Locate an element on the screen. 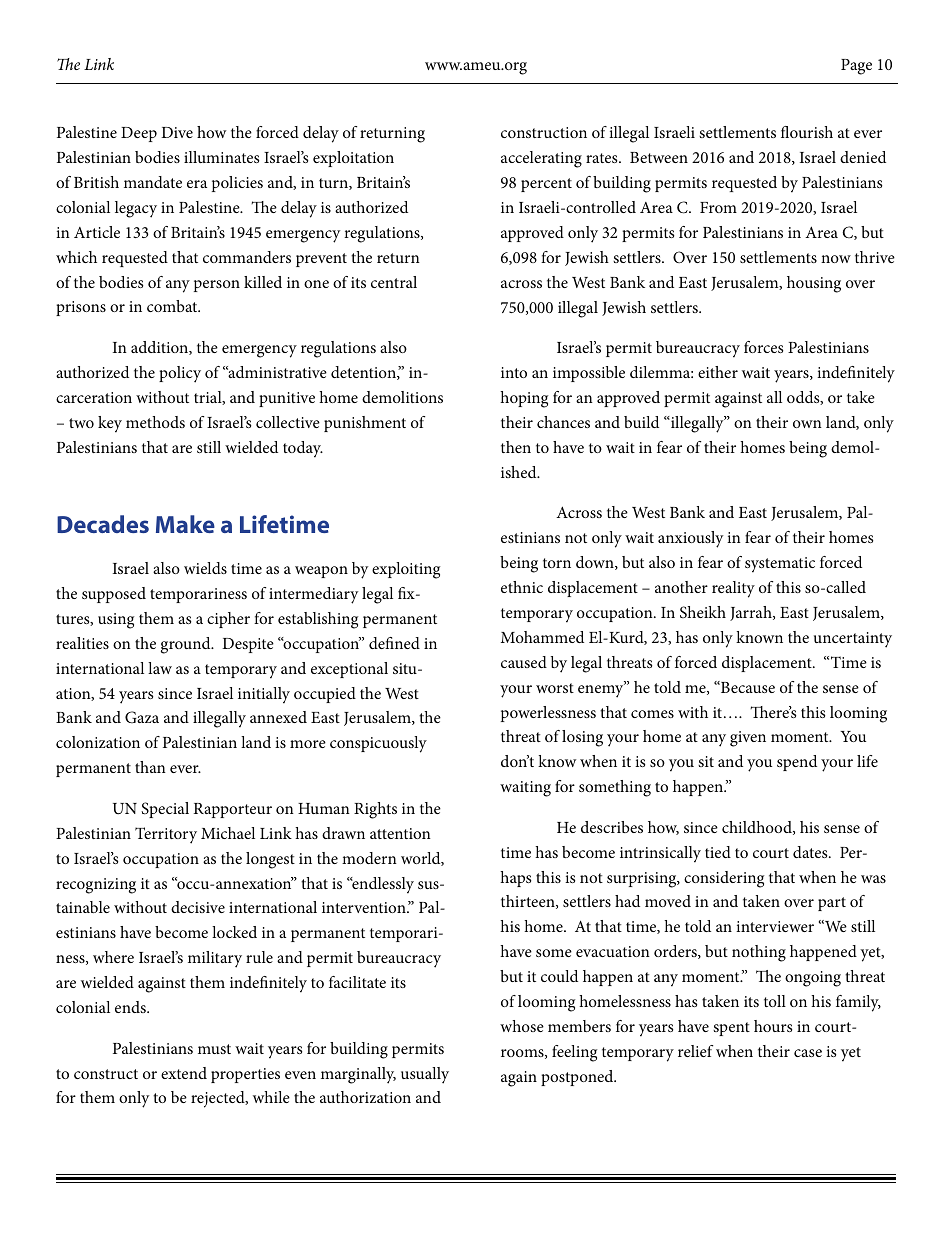 This screenshot has height=1233, width=952. wields is located at coordinates (205, 568).
